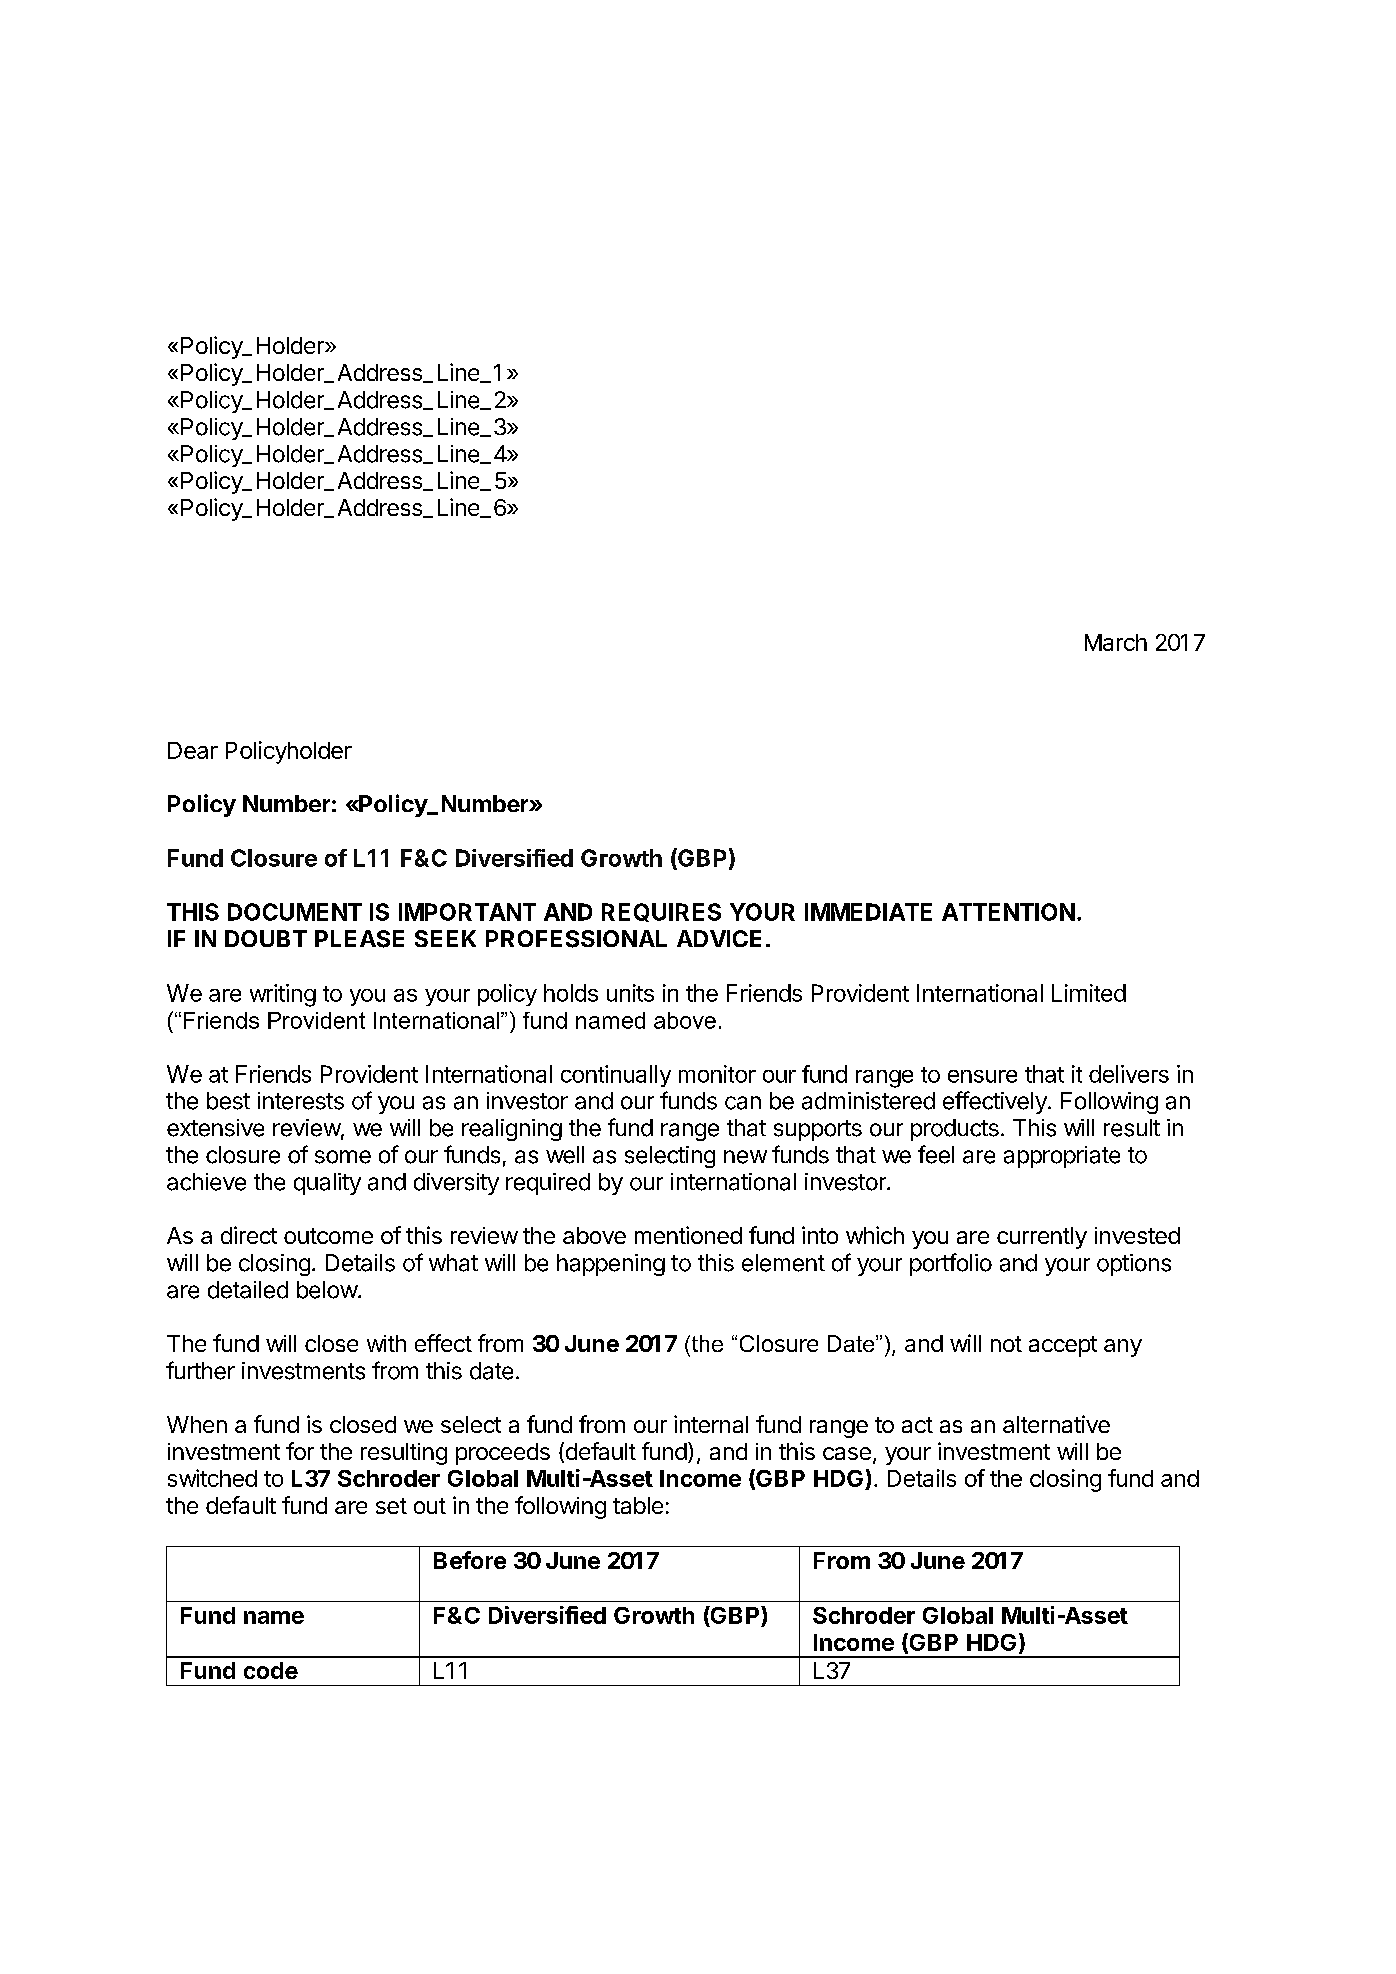  Describe the element at coordinates (1116, 642) in the screenshot. I see `March` at that location.
